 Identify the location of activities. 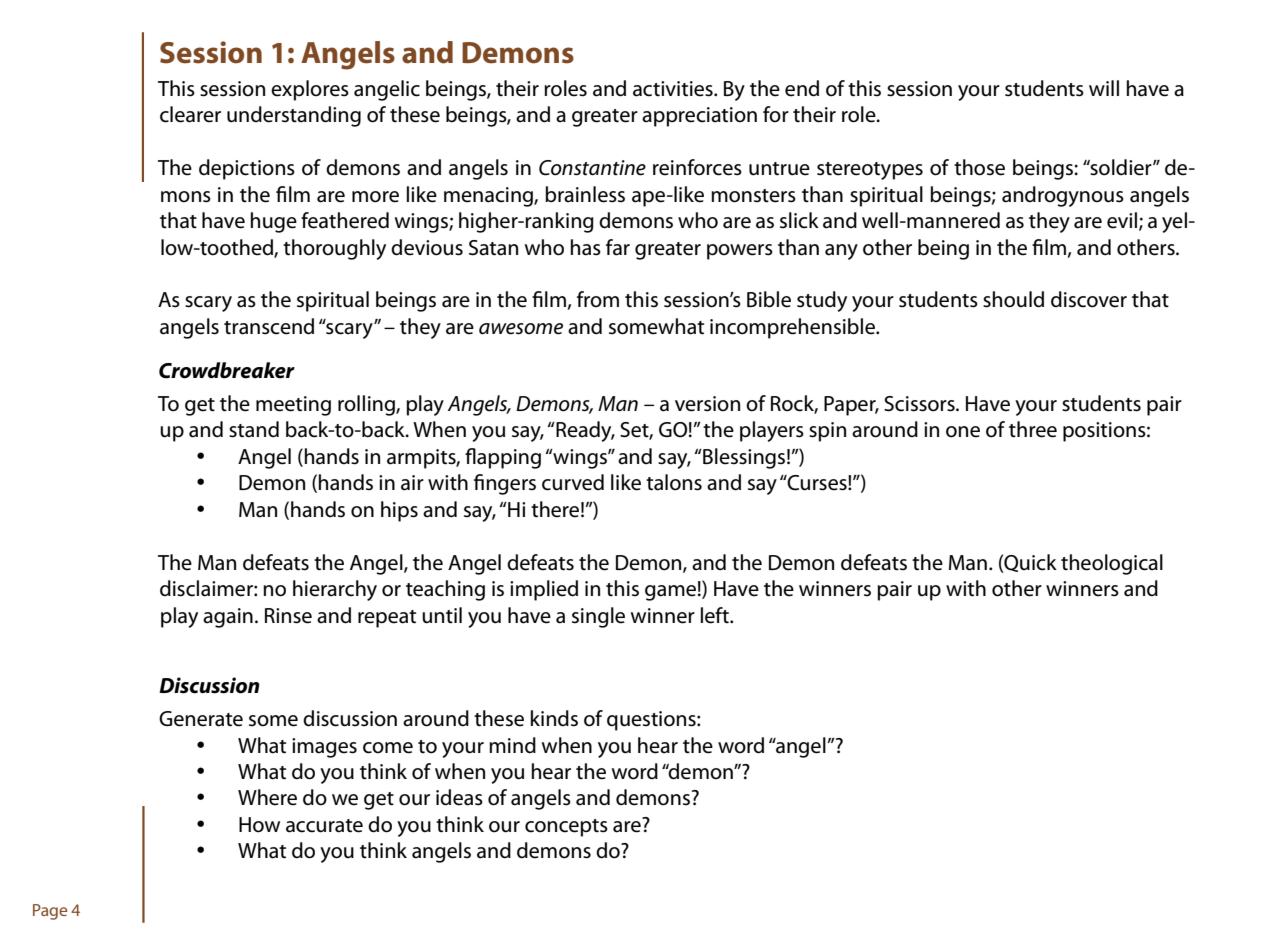
(674, 89).
